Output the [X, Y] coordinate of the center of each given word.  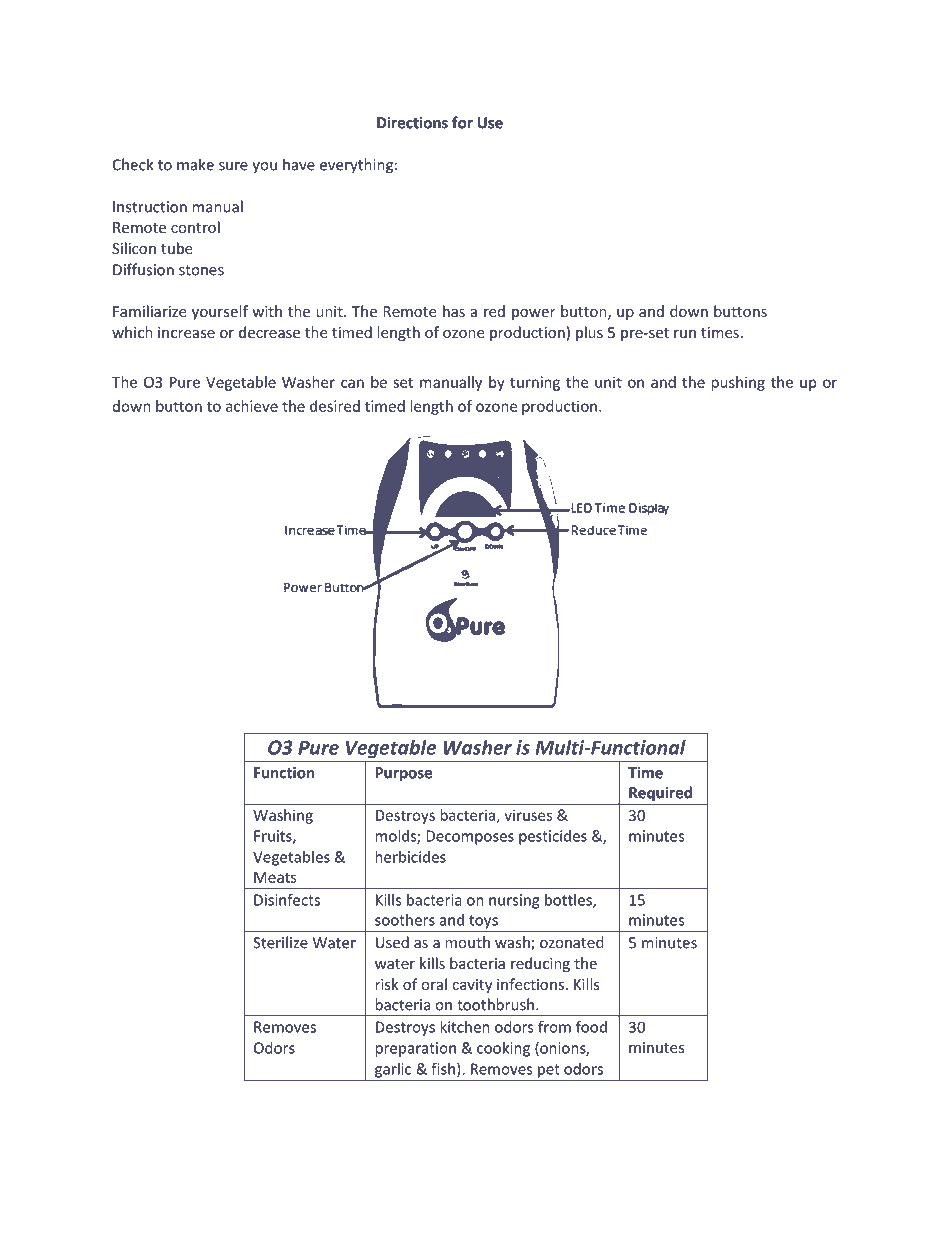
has [454, 311]
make [195, 164]
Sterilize [280, 942]
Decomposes [470, 837]
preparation [415, 1049]
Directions [412, 123]
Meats [275, 877]
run [685, 334]
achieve [252, 406]
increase [186, 332]
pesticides [553, 837]
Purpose [403, 774]
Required [660, 795]
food [591, 1027]
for [462, 122]
